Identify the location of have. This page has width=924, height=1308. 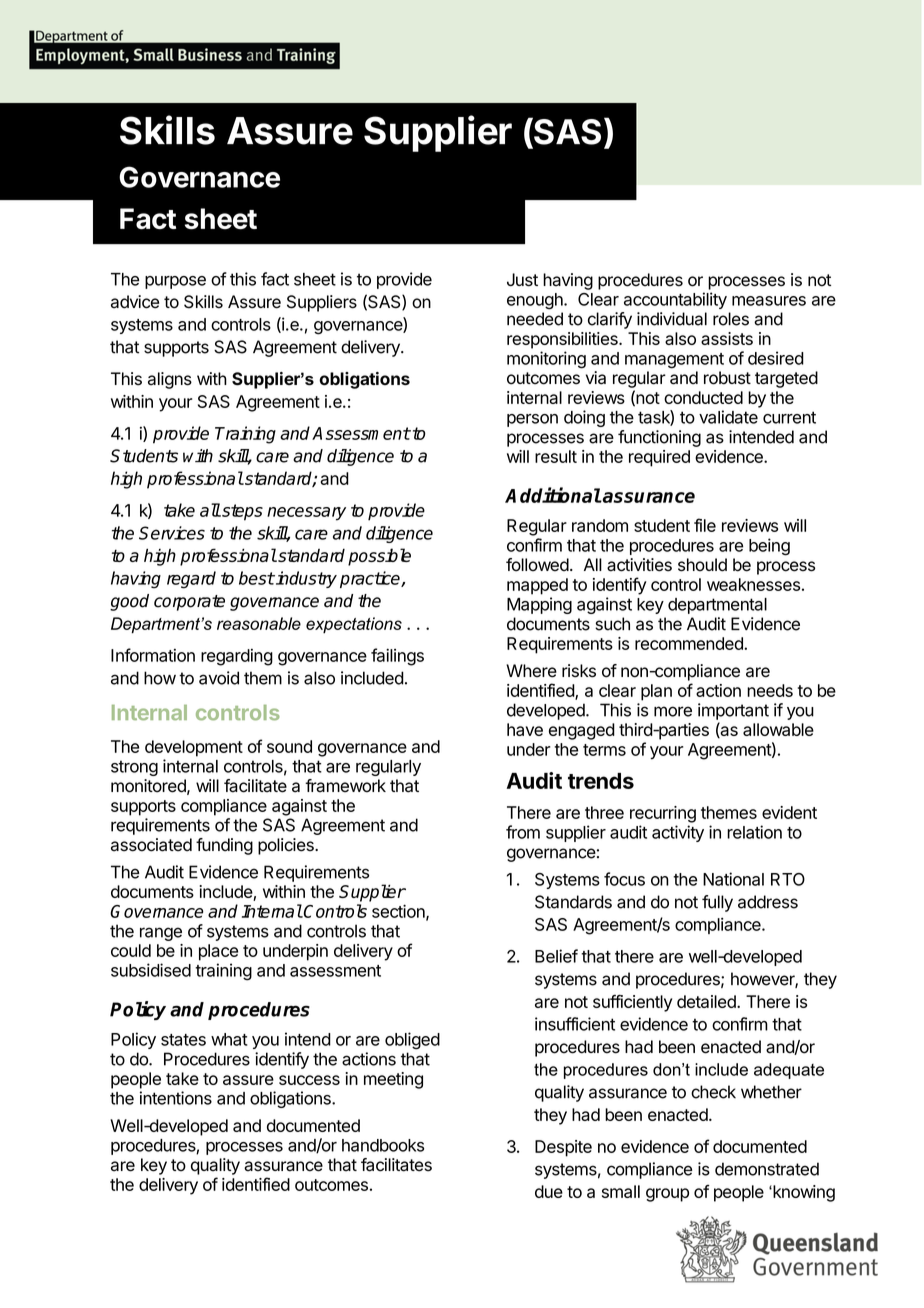
(525, 729).
